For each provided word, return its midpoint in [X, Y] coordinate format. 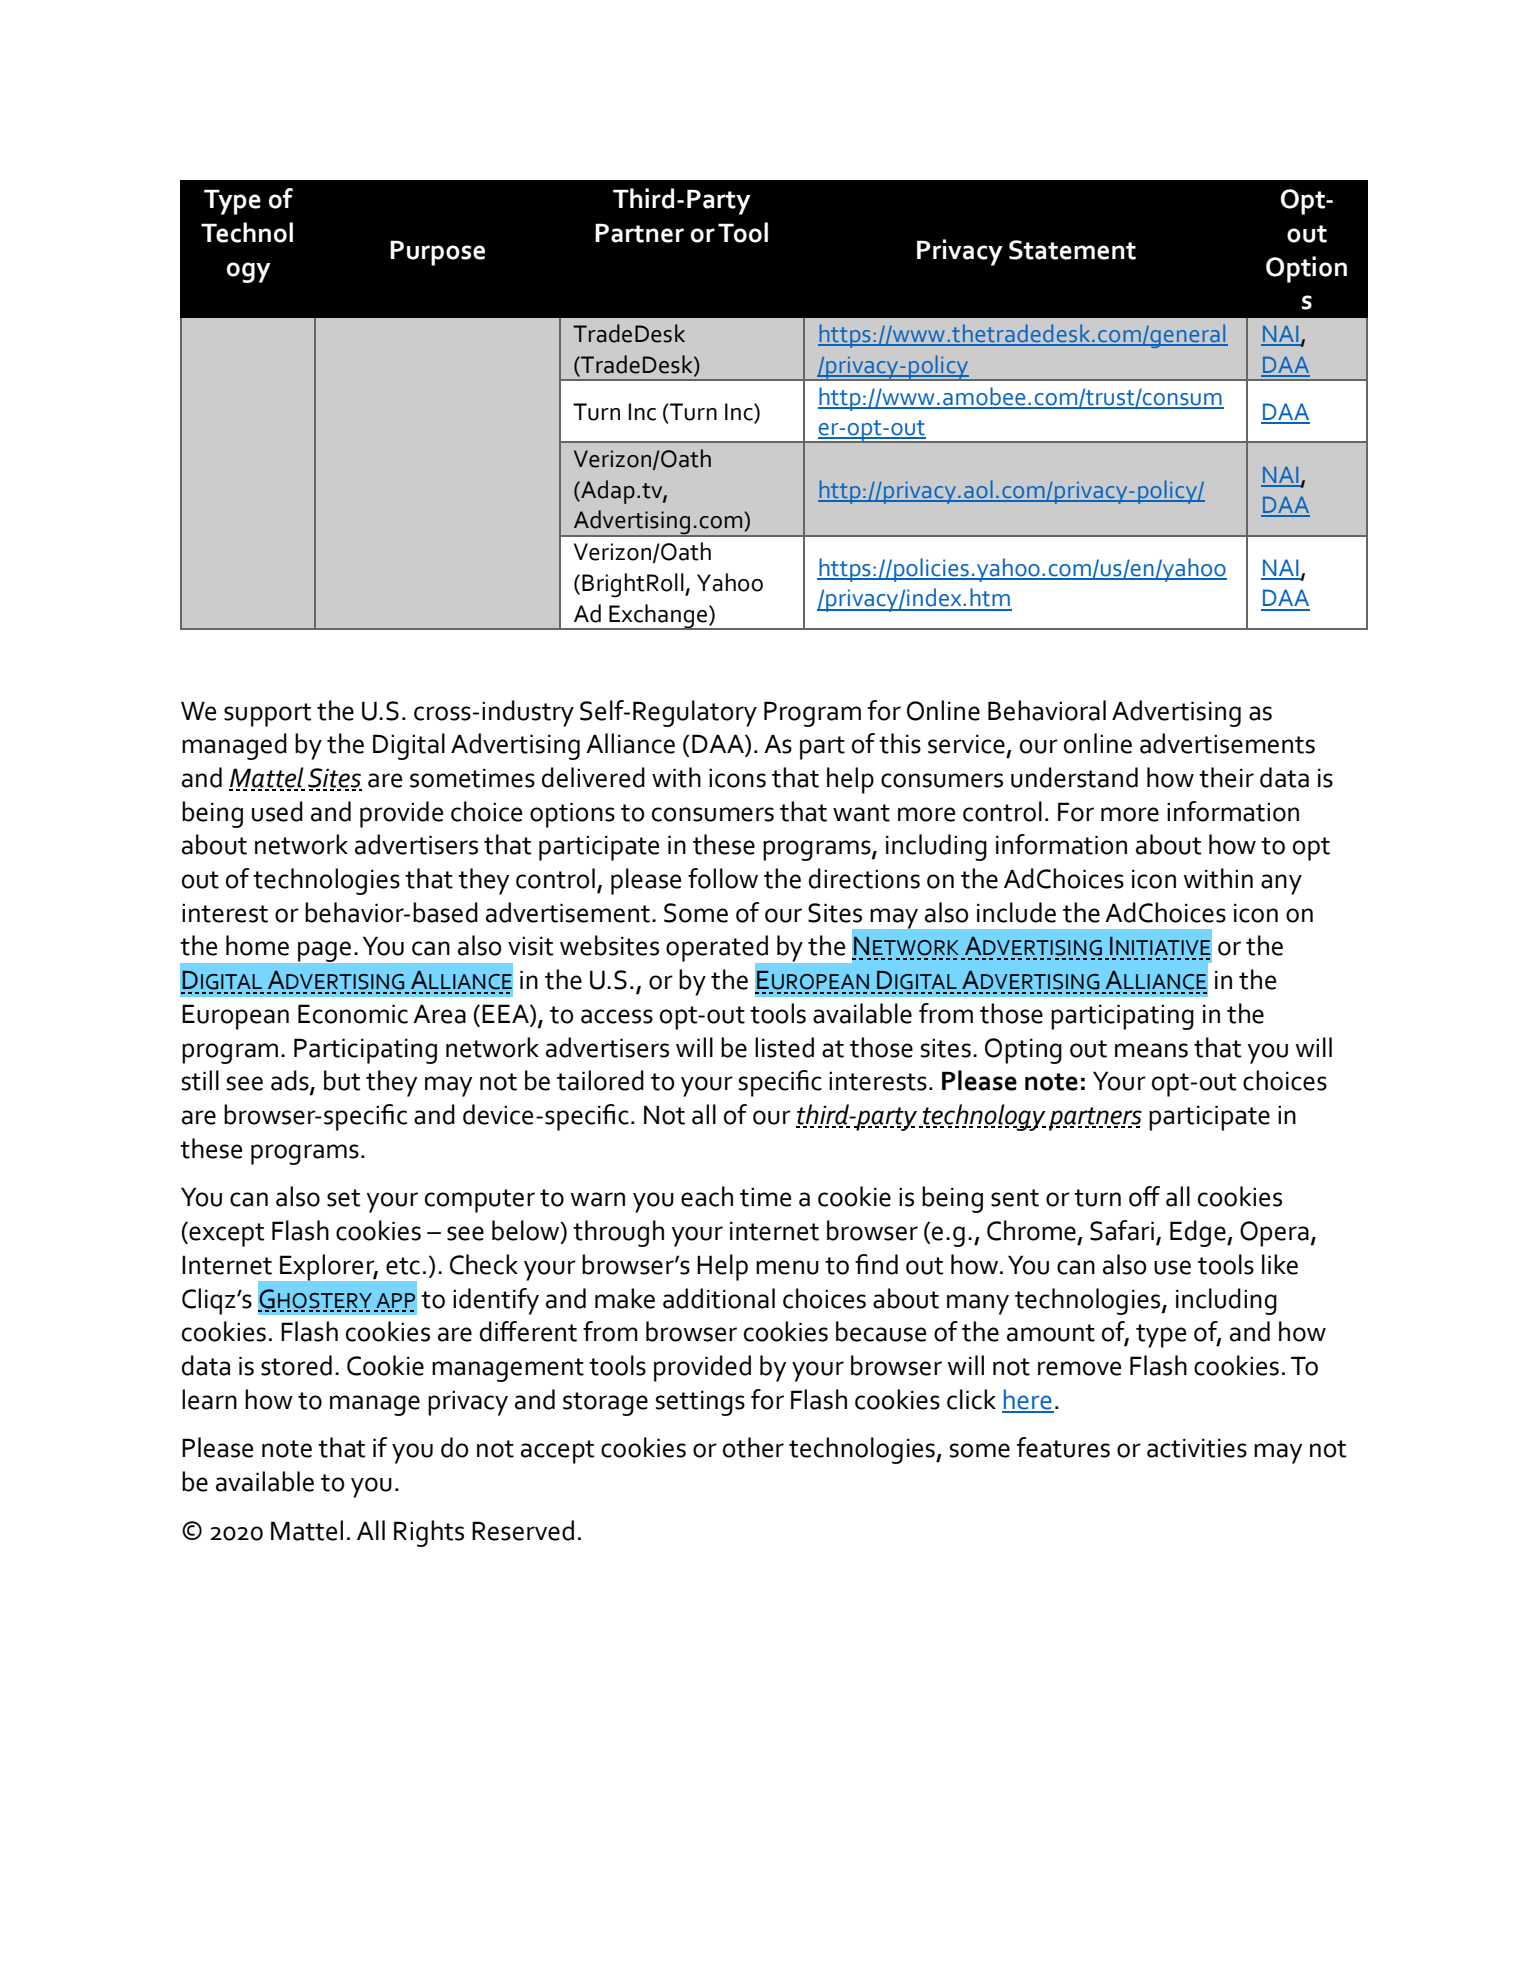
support [267, 715]
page [324, 951]
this [900, 743]
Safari [1122, 1230]
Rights [429, 1533]
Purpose [437, 253]
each [707, 1196]
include [1016, 912]
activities [1197, 1448]
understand [1074, 777]
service [966, 744]
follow [723, 878]
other [753, 1447]
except [225, 1234]
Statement [1072, 250]
